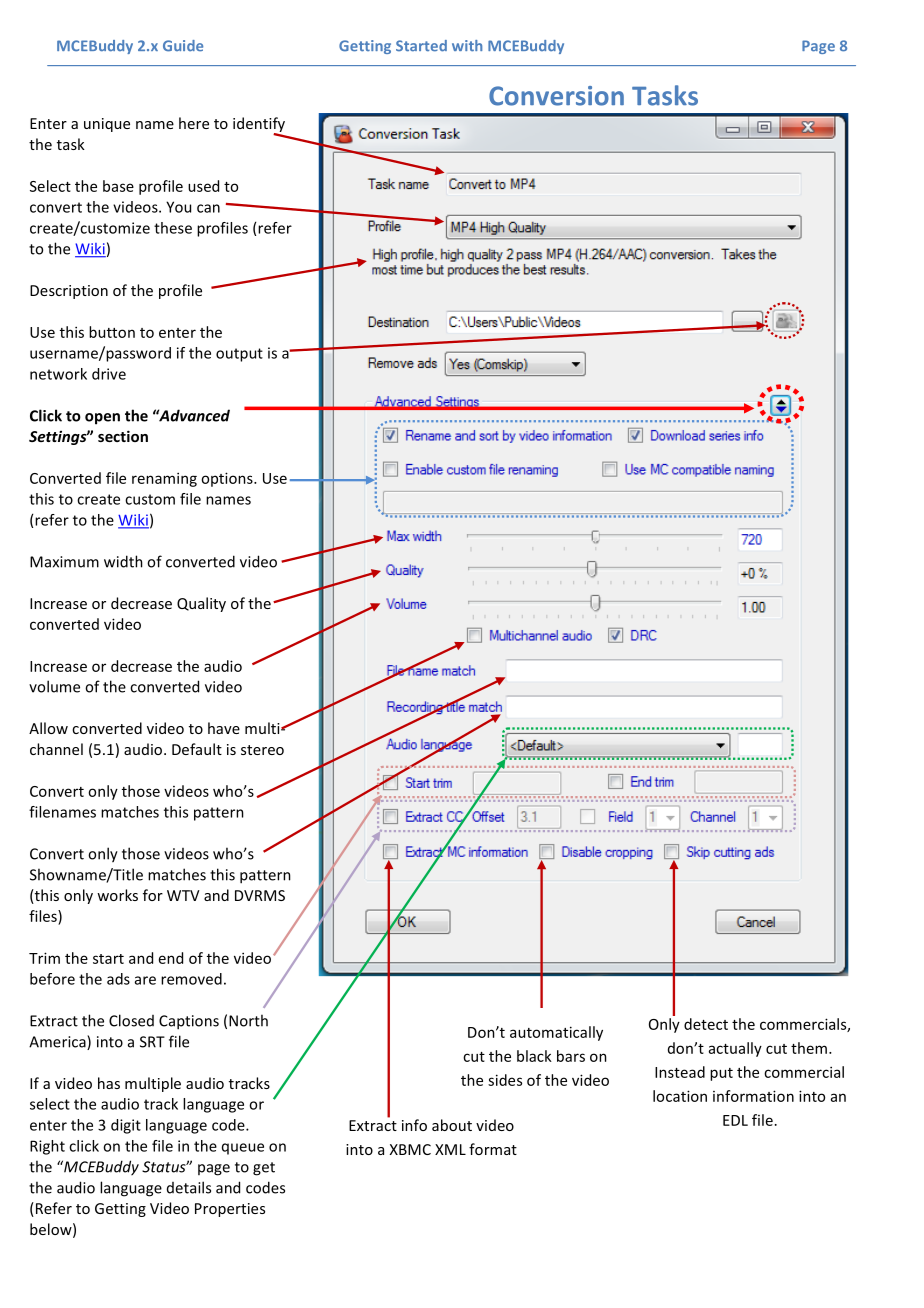 This document has height=1308, width=924. What do you see at coordinates (410, 1149) in the document?
I see `XBMC` at bounding box center [410, 1149].
